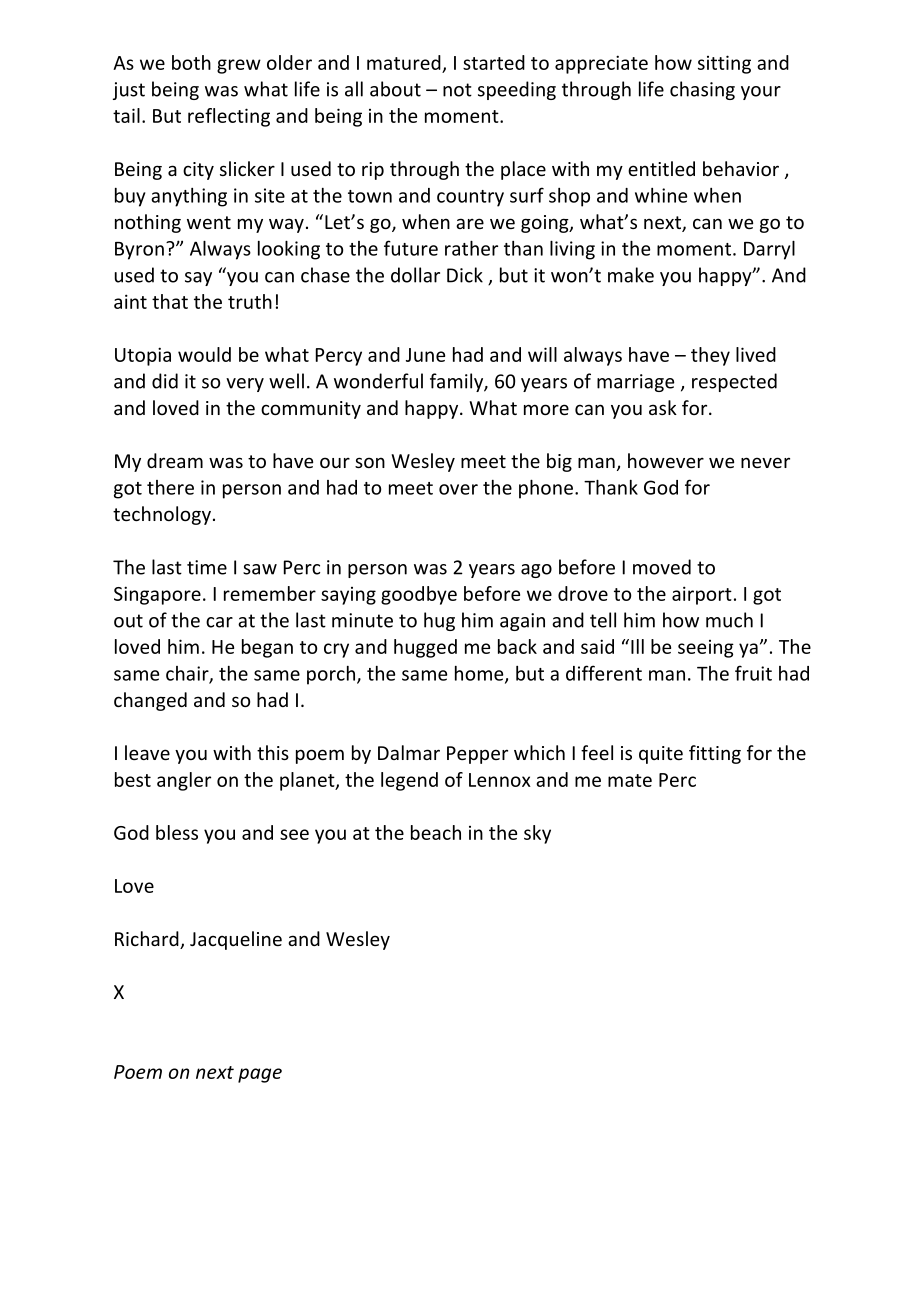  I want to click on page, so click(260, 1075).
